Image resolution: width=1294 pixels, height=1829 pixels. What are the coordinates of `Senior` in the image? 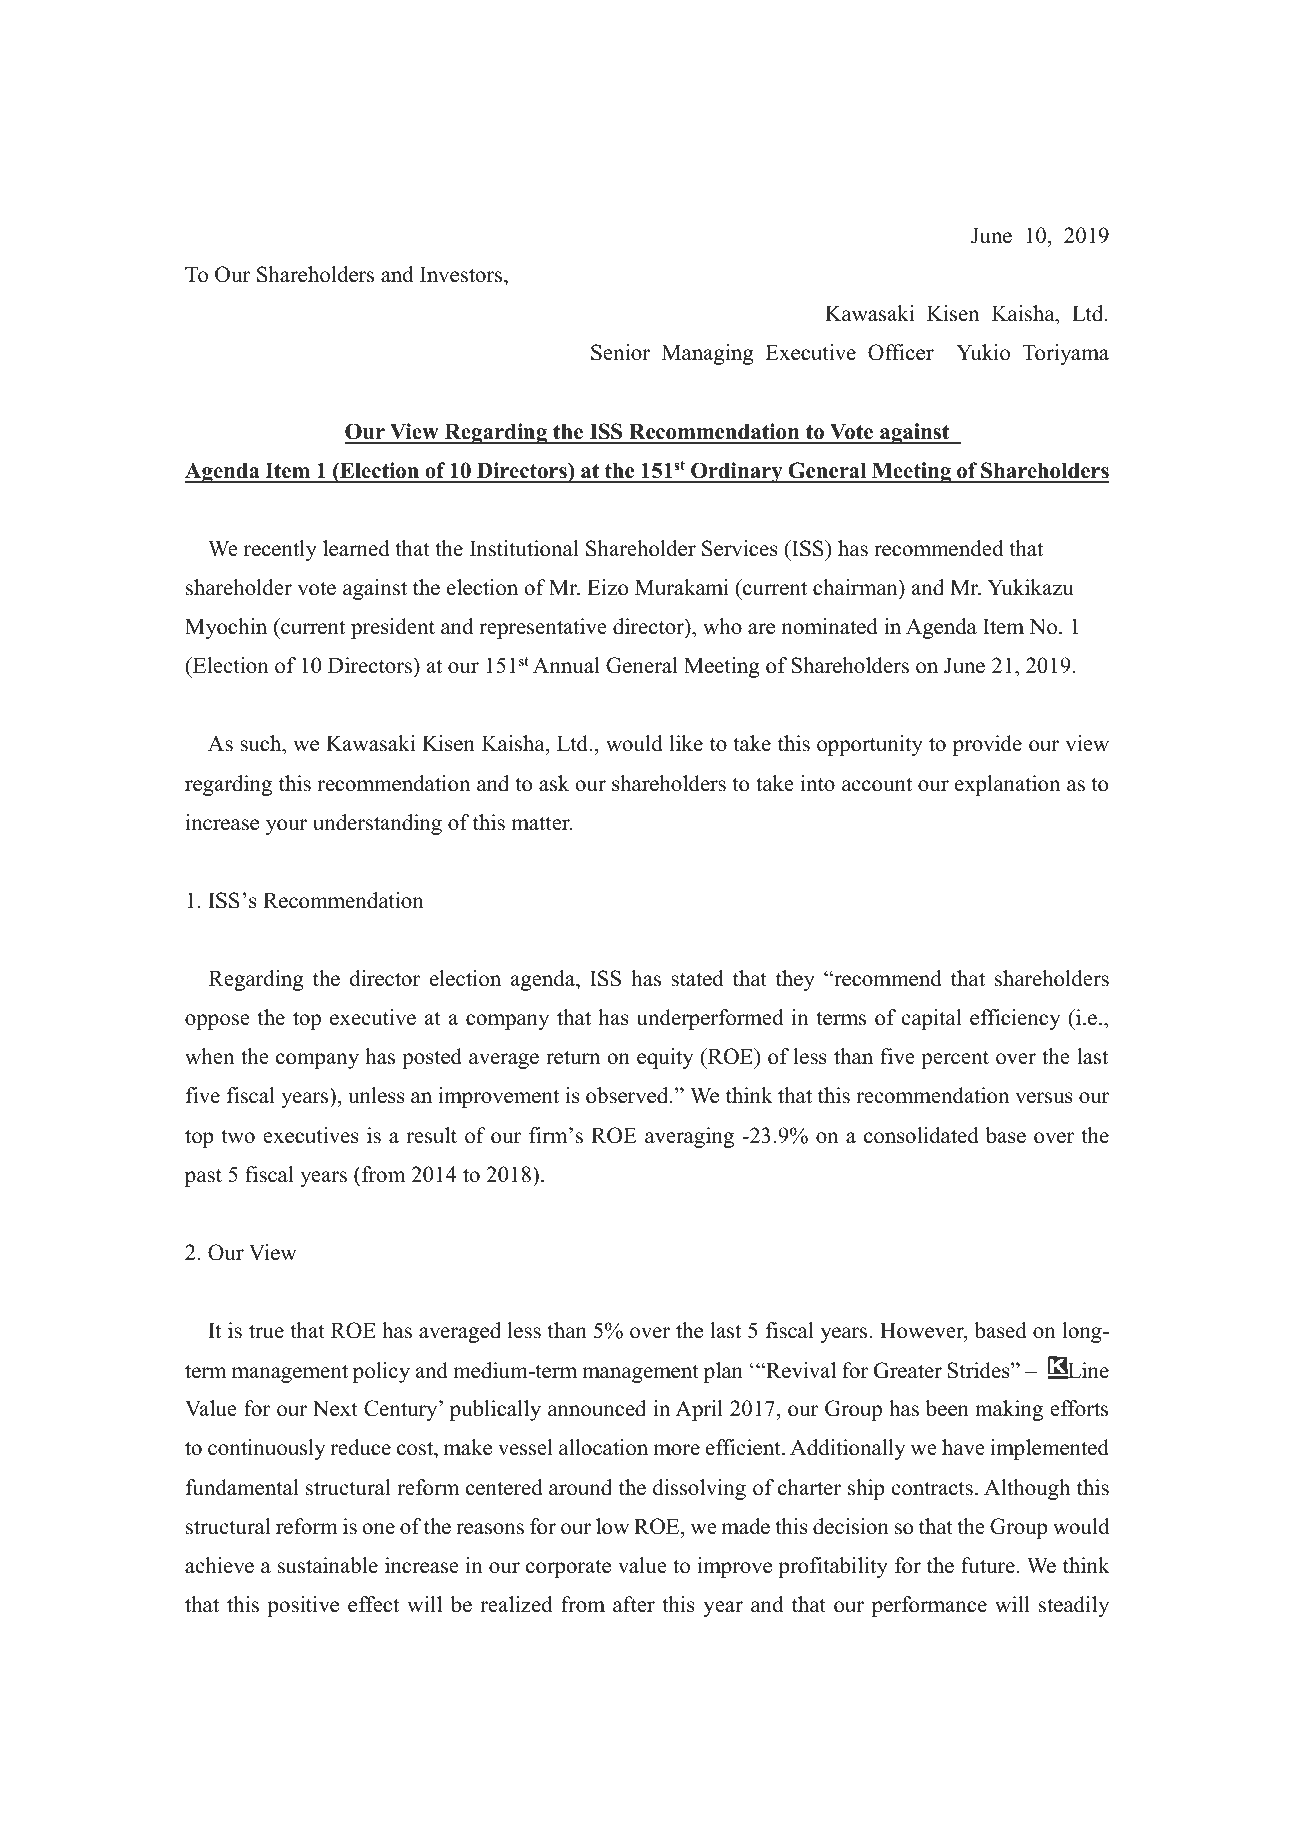 It's located at (620, 352).
